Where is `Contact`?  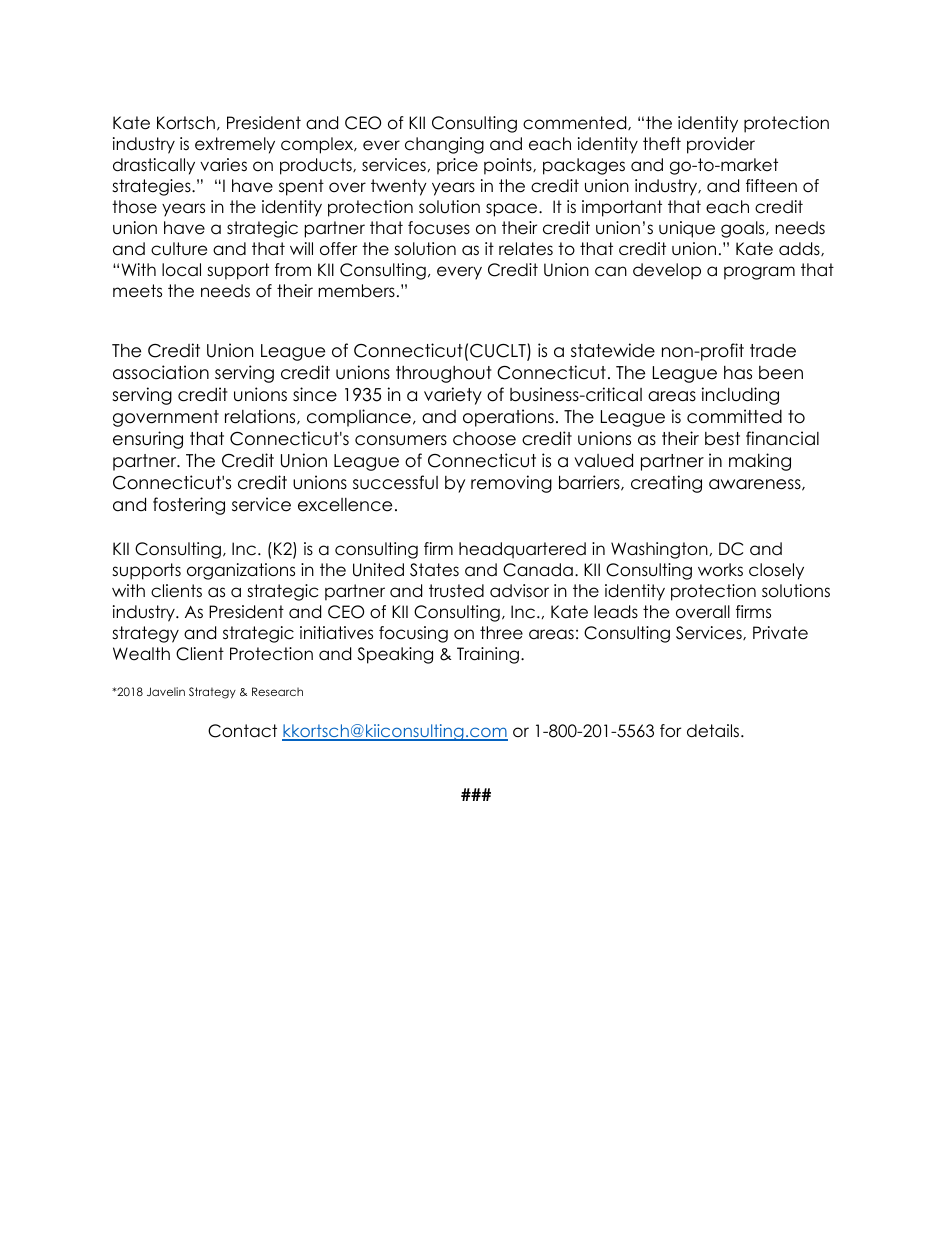 Contact is located at coordinates (242, 731).
